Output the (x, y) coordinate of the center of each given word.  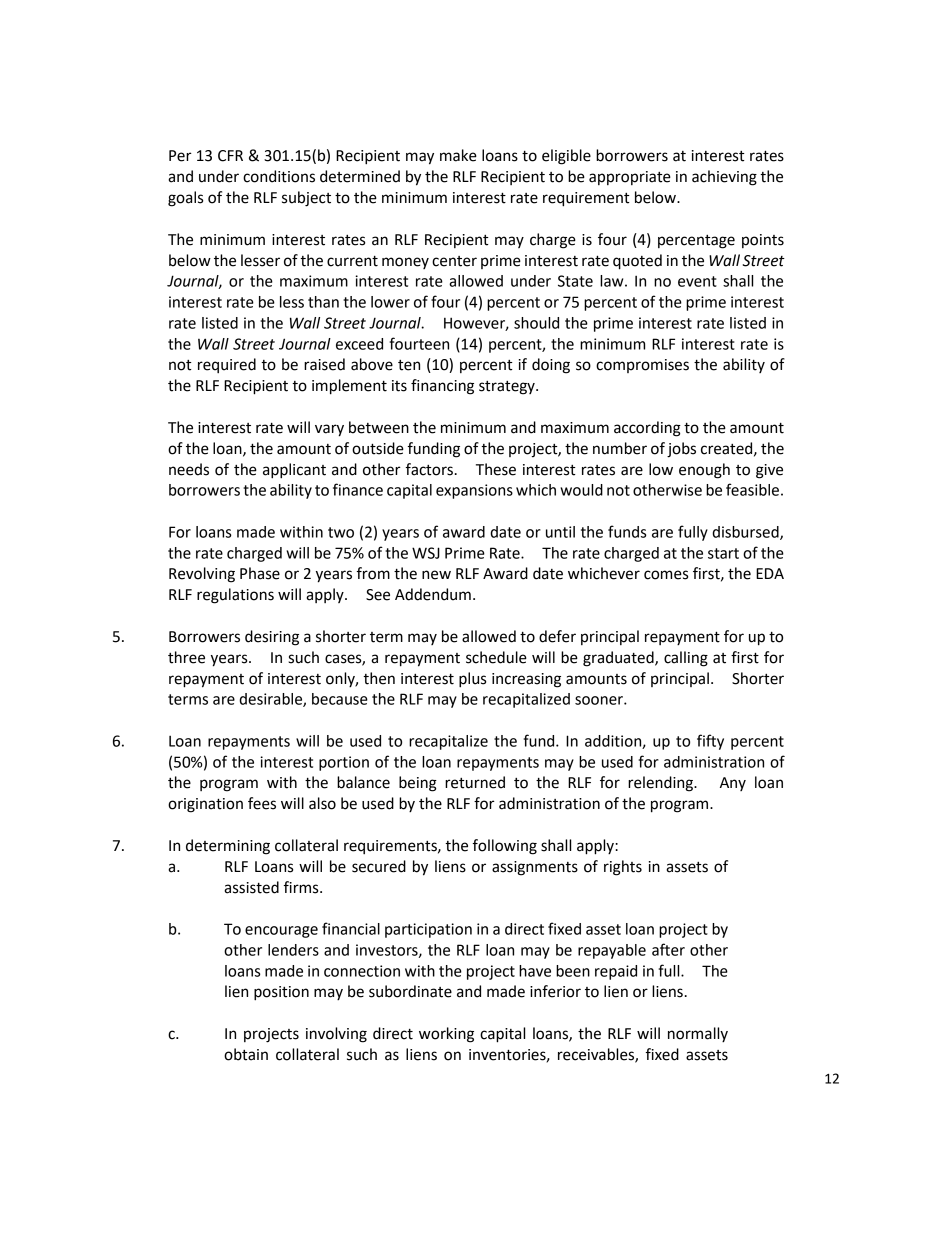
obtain (246, 1054)
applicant (294, 471)
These (496, 469)
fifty (710, 742)
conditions (279, 176)
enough (704, 471)
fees (262, 803)
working (446, 1035)
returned (475, 782)
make (458, 155)
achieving (724, 178)
